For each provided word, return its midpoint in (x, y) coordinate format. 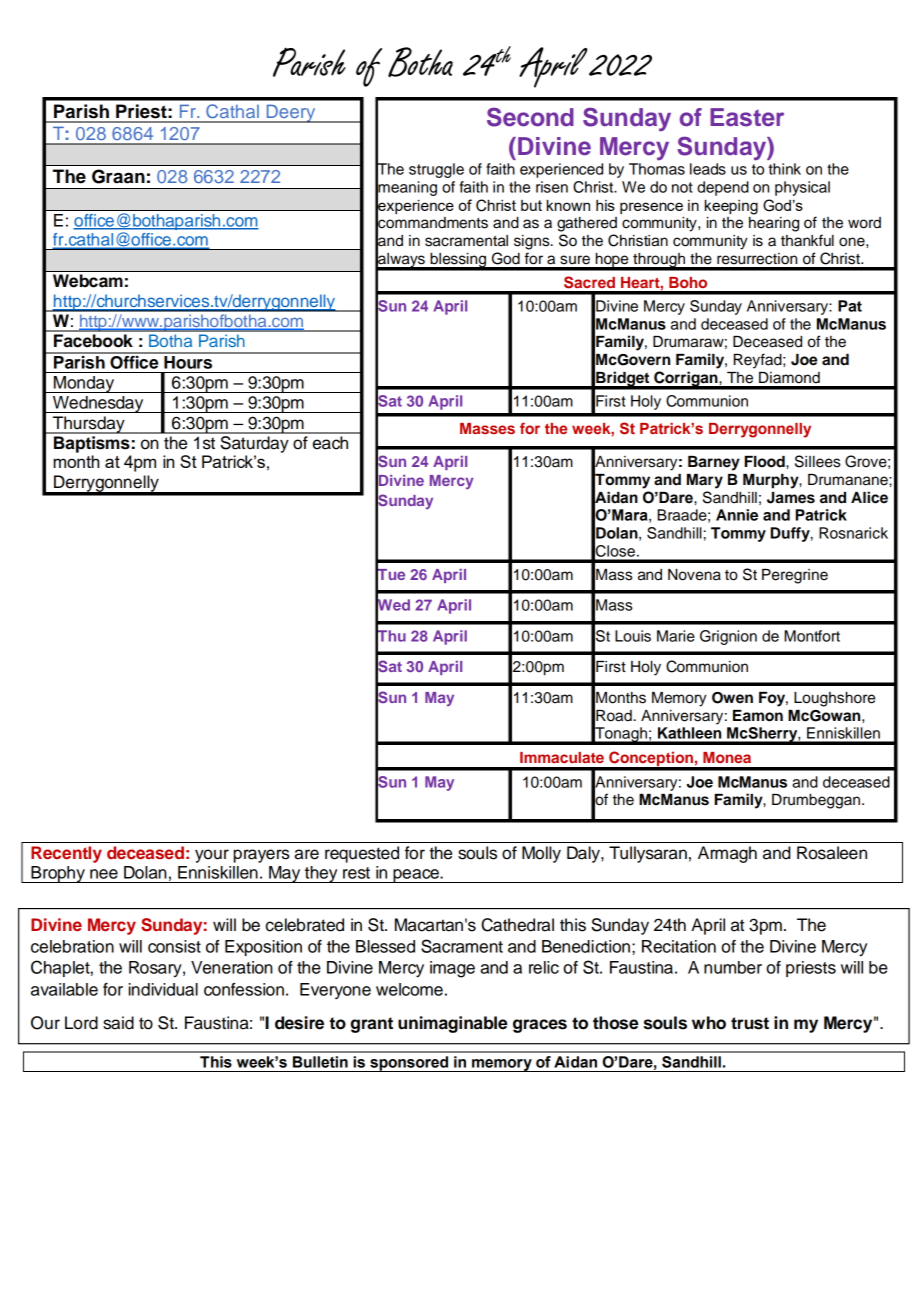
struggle (436, 170)
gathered (587, 224)
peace (416, 876)
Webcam (88, 280)
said (118, 1023)
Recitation (679, 946)
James (791, 498)
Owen (732, 698)
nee (104, 874)
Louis (633, 636)
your (212, 856)
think (784, 169)
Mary (705, 481)
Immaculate (562, 757)
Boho (688, 282)
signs (533, 242)
